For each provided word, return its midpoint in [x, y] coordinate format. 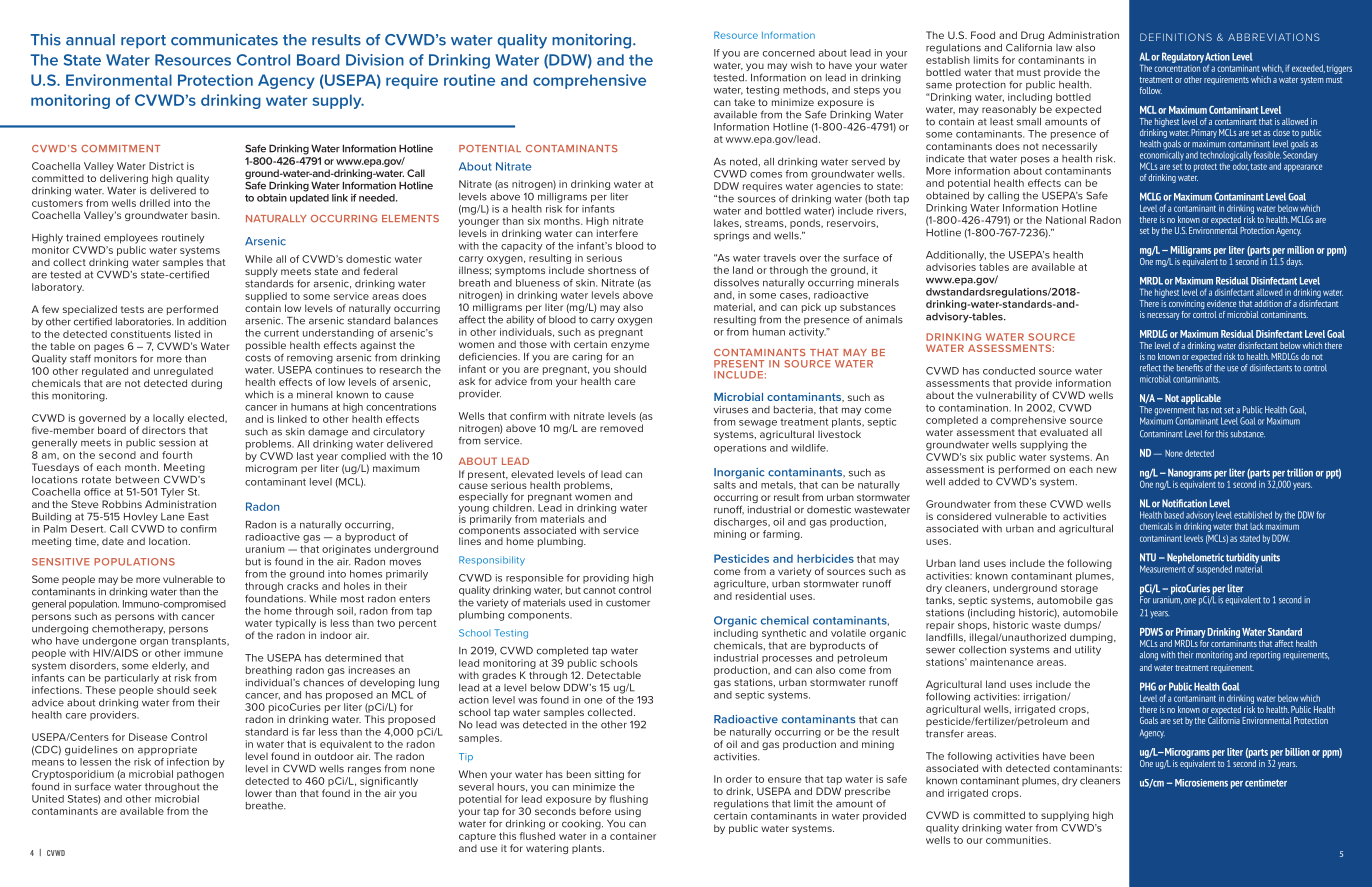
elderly [169, 667]
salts [725, 485]
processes [787, 660]
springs [731, 237]
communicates [224, 40]
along [1149, 656]
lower [259, 793]
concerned [789, 53]
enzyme [630, 346]
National [1066, 220]
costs [258, 358]
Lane [172, 517]
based [1174, 515]
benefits [1190, 368]
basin [205, 215]
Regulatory [1183, 57]
